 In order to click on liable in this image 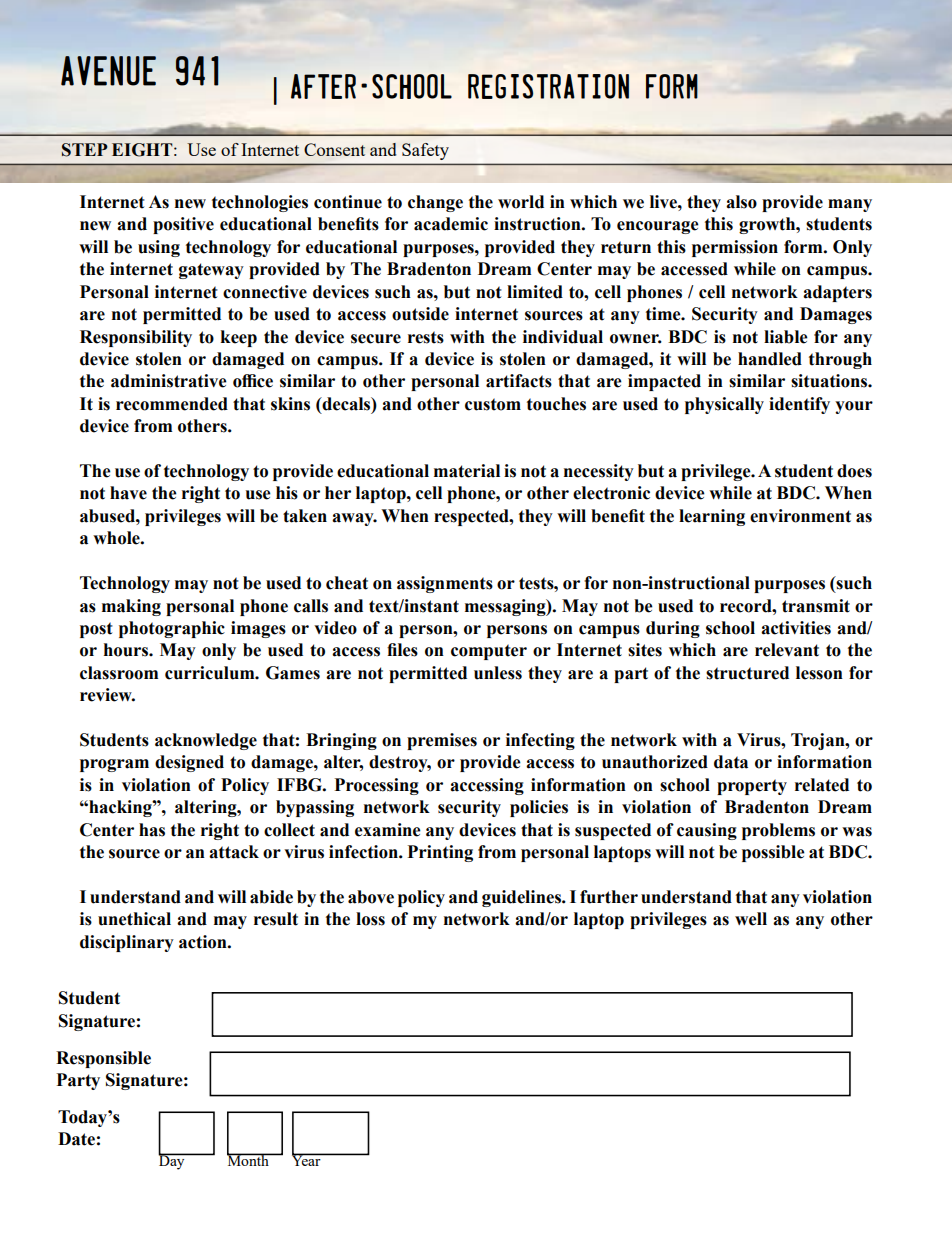, I will do `click(786, 337)`.
